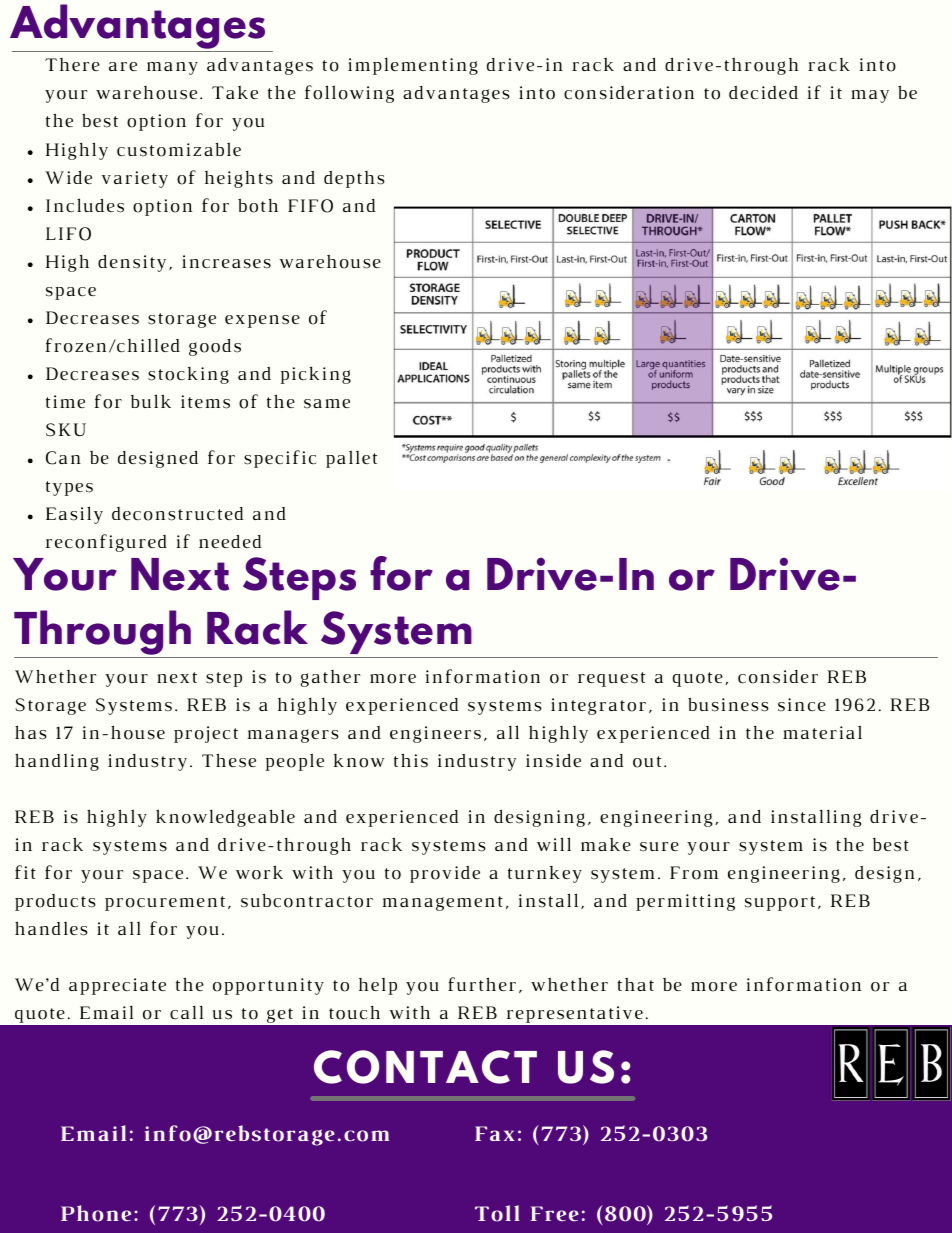 The height and width of the image is (1233, 952). I want to click on request, so click(611, 679).
